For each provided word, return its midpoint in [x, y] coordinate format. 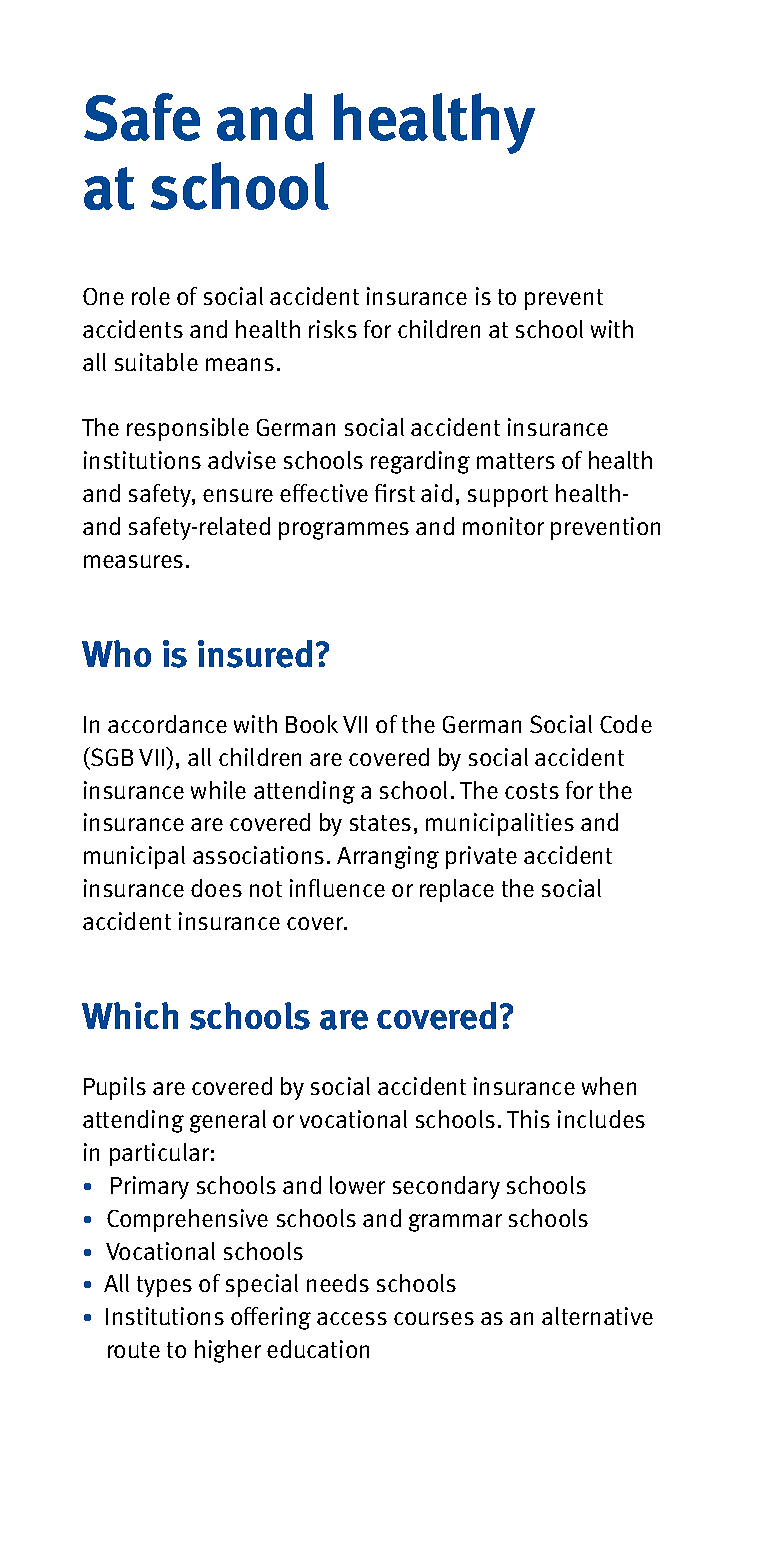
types [164, 1286]
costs [532, 791]
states [380, 823]
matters [516, 461]
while [218, 790]
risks [333, 329]
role [151, 296]
